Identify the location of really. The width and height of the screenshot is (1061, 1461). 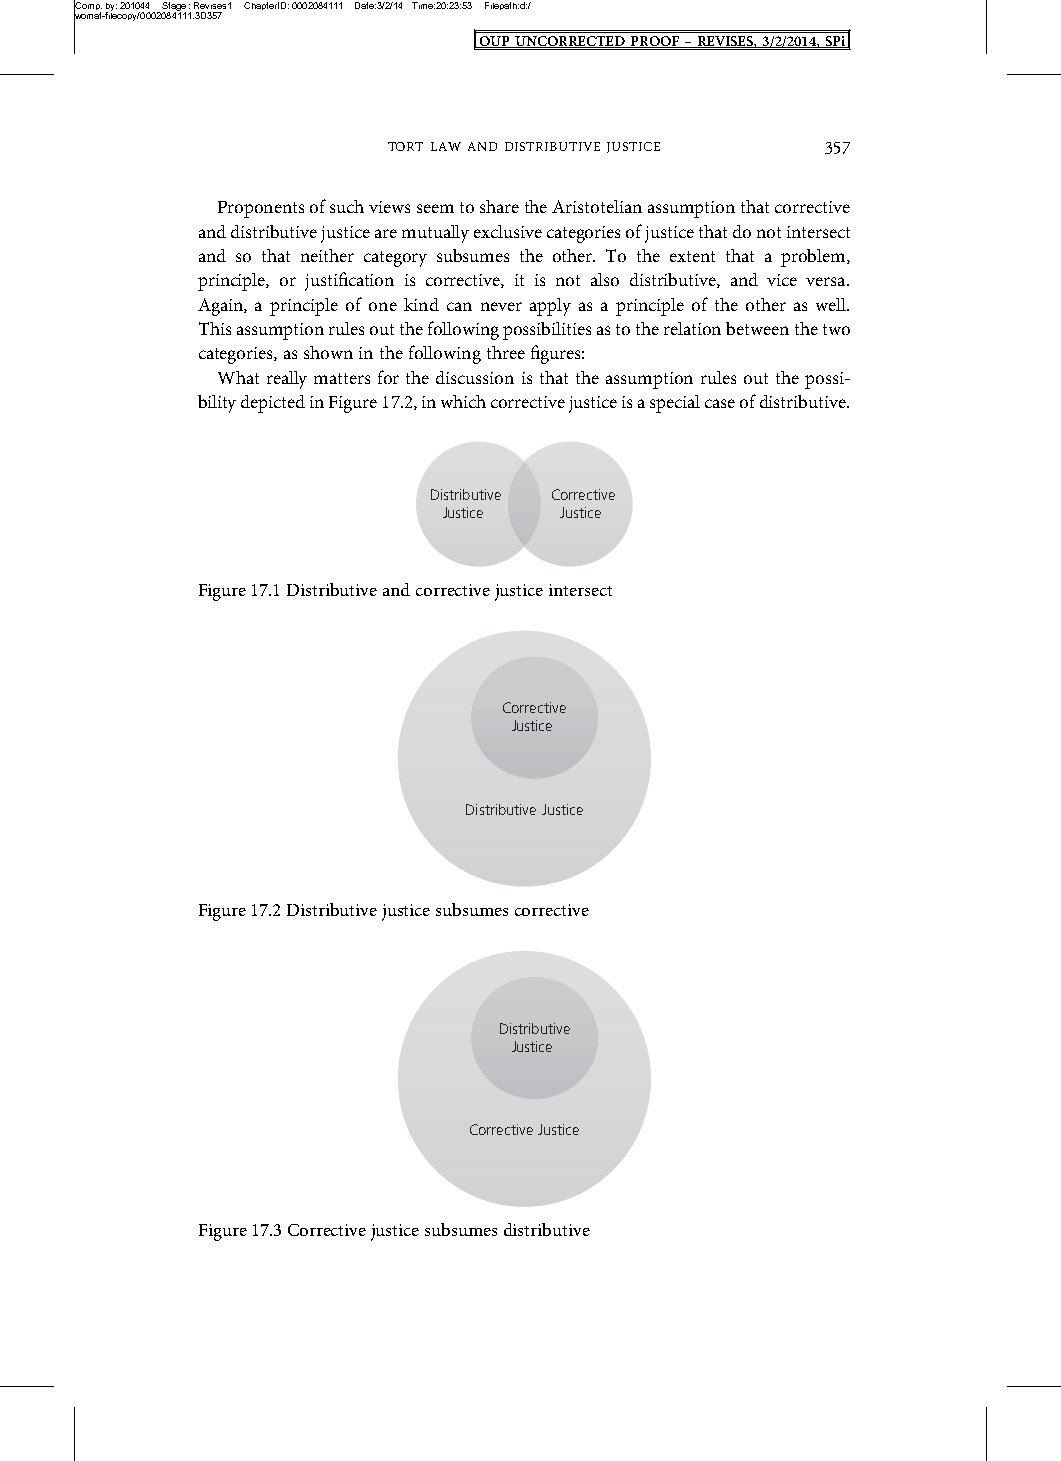
(287, 380).
